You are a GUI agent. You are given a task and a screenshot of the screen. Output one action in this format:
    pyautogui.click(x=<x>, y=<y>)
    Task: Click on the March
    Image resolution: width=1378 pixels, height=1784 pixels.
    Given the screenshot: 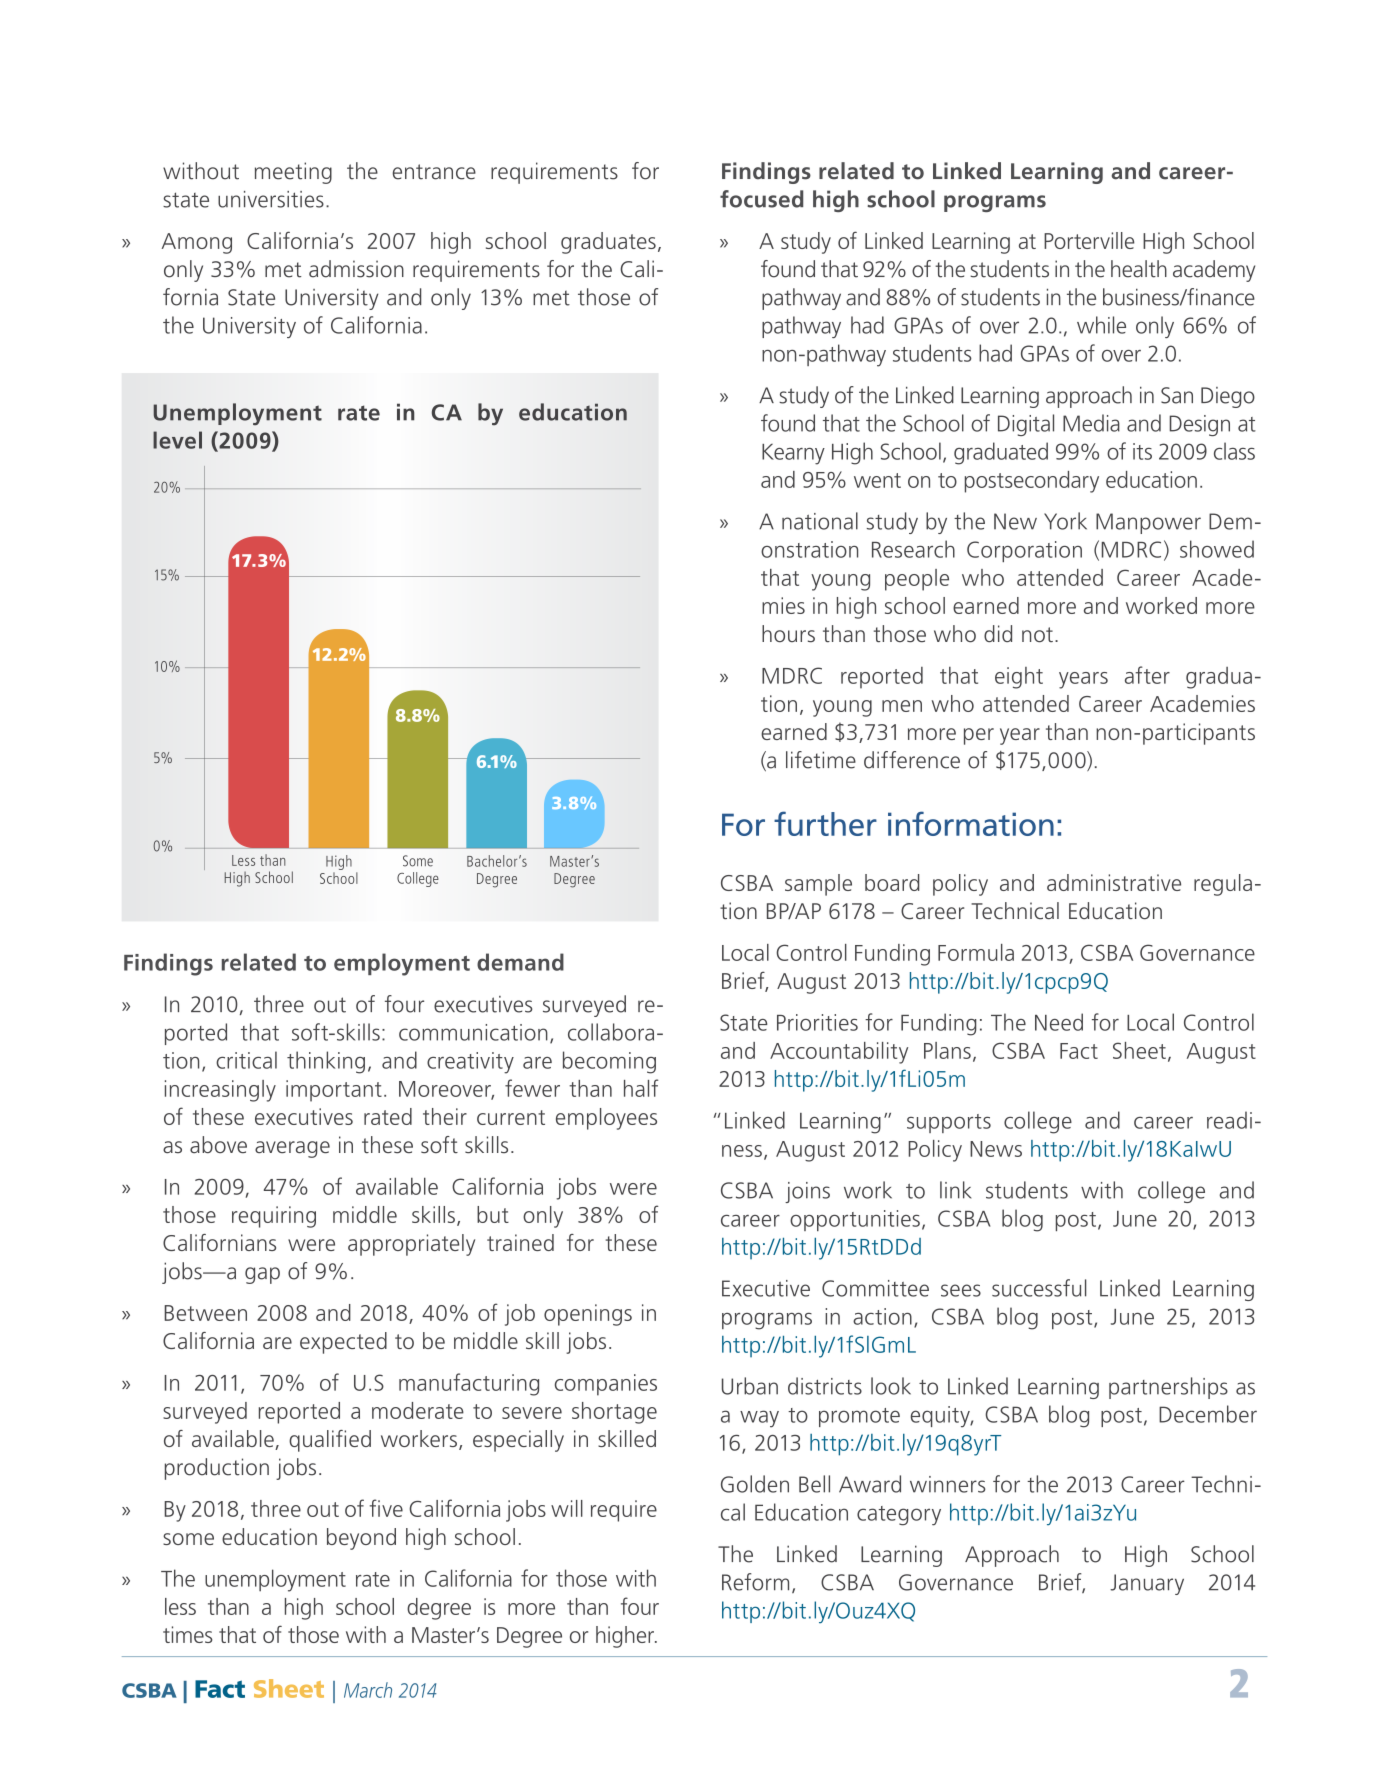 What is the action you would take?
    pyautogui.click(x=368, y=1690)
